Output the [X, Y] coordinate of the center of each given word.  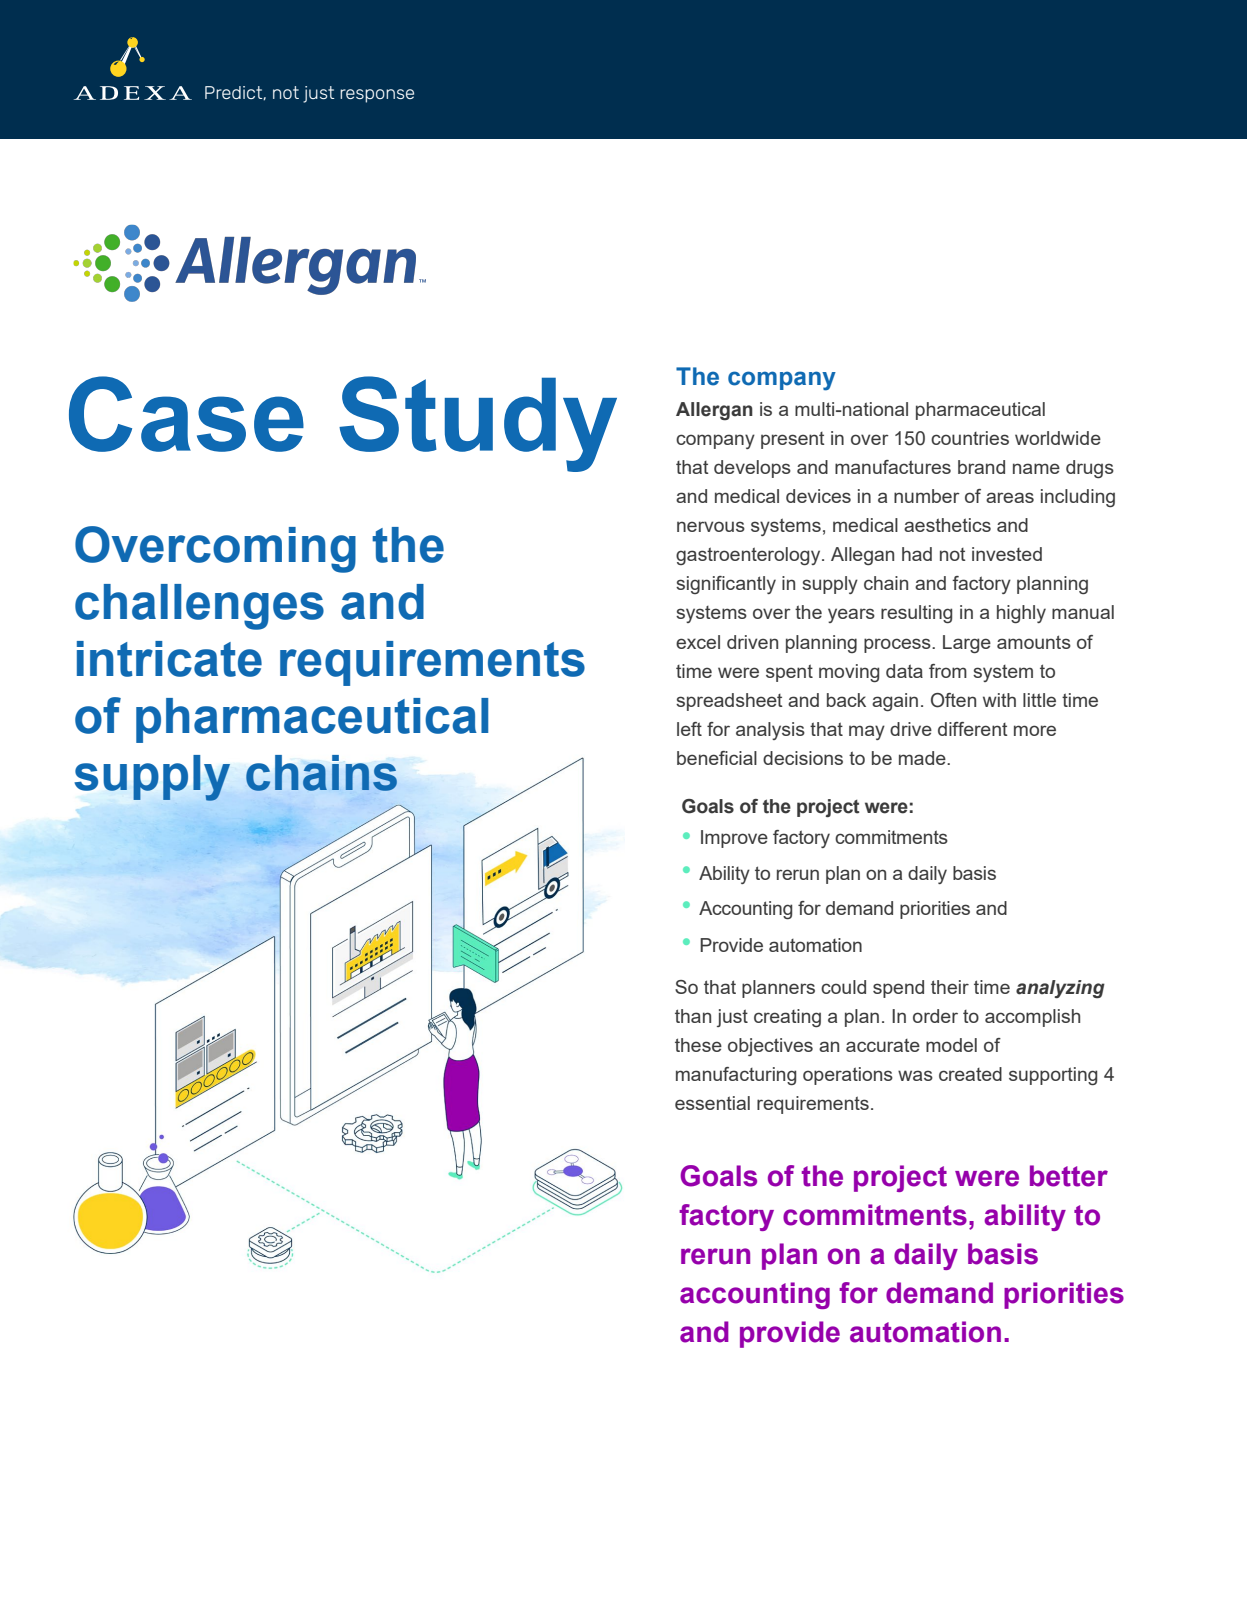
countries [970, 438]
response [377, 96]
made [923, 758]
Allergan [714, 411]
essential [712, 1103]
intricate [169, 659]
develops [752, 469]
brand [981, 467]
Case [186, 414]
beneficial [717, 758]
